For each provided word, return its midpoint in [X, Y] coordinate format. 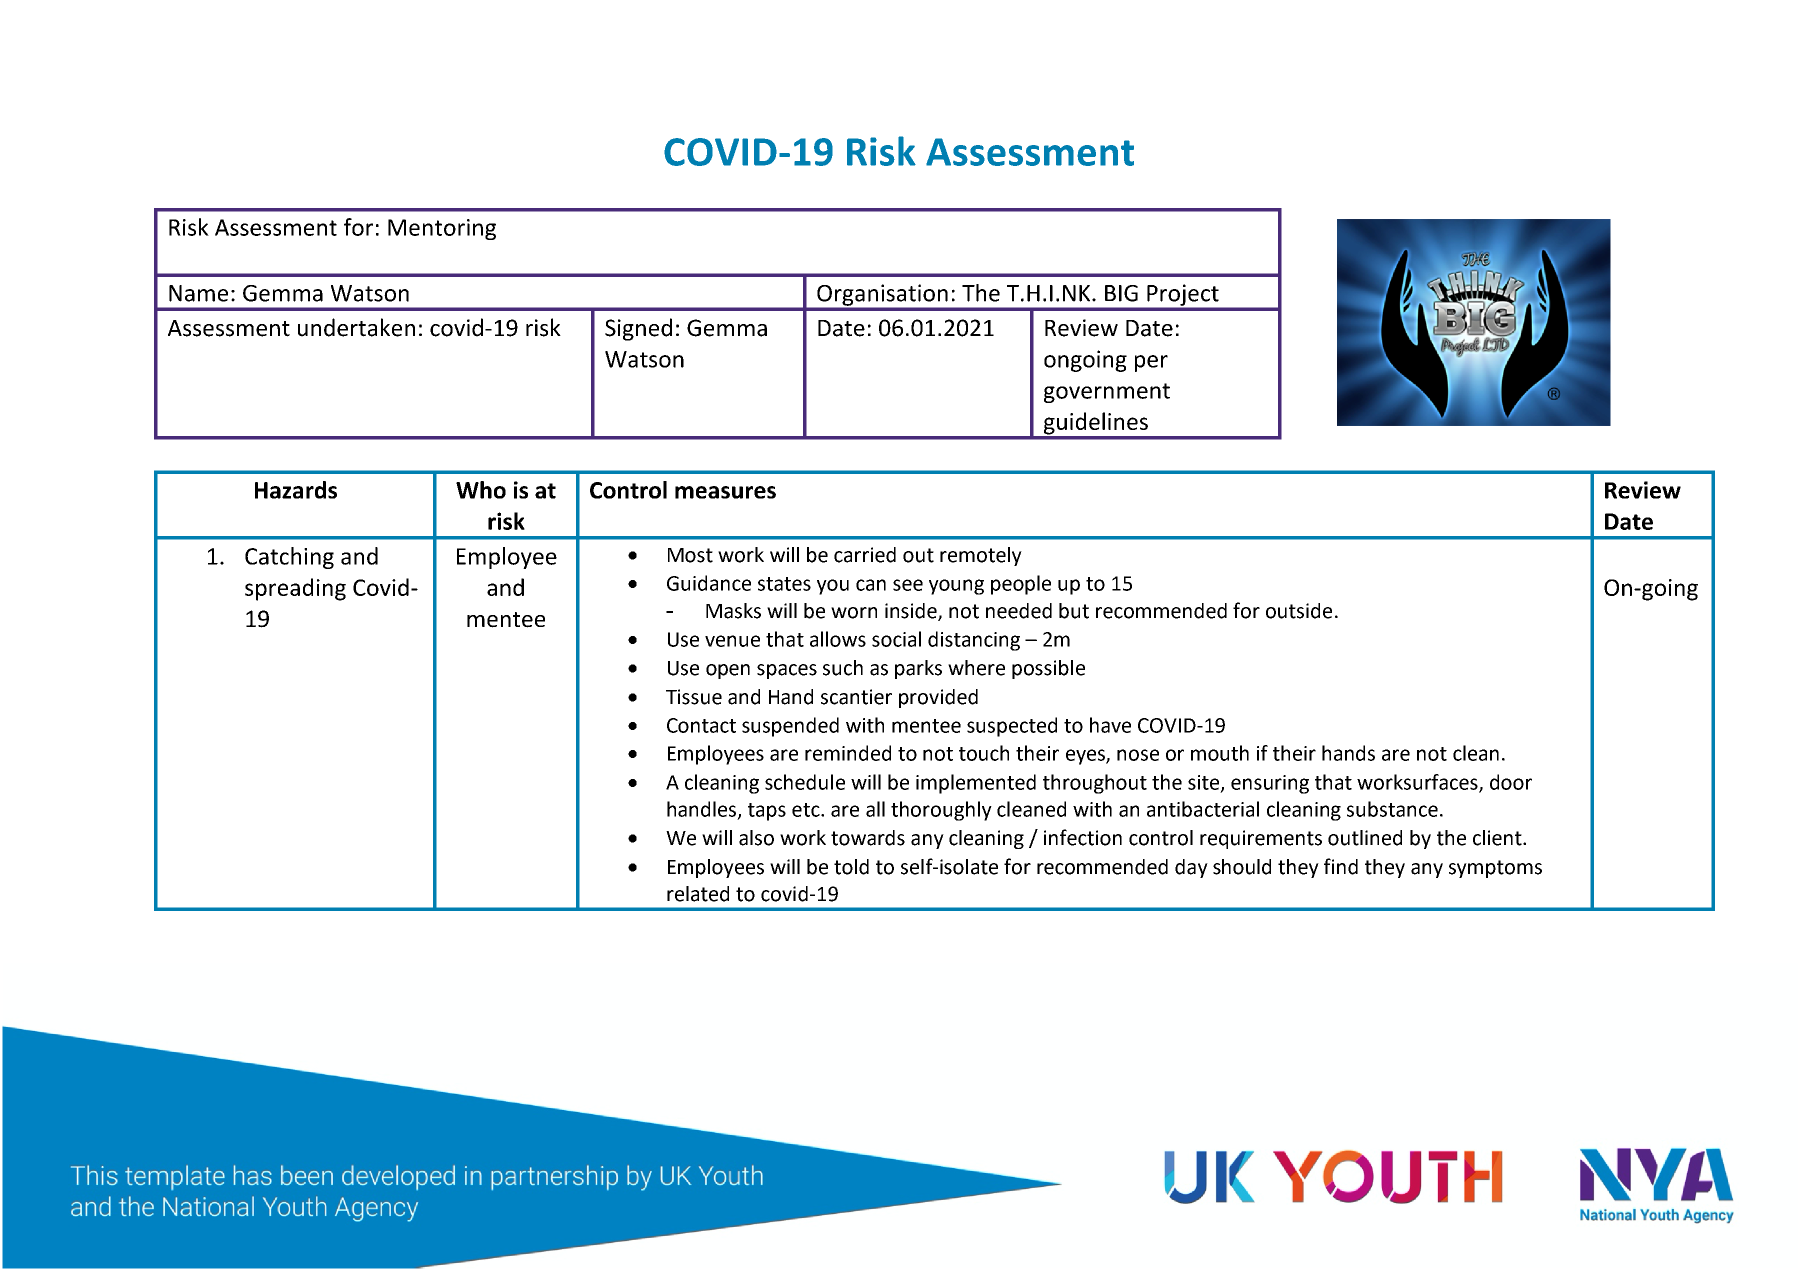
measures [725, 492]
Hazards [296, 490]
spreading [295, 589]
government [1107, 393]
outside [1299, 611]
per [1151, 363]
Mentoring [442, 229]
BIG [1121, 293]
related [698, 894]
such [843, 668]
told [851, 867]
